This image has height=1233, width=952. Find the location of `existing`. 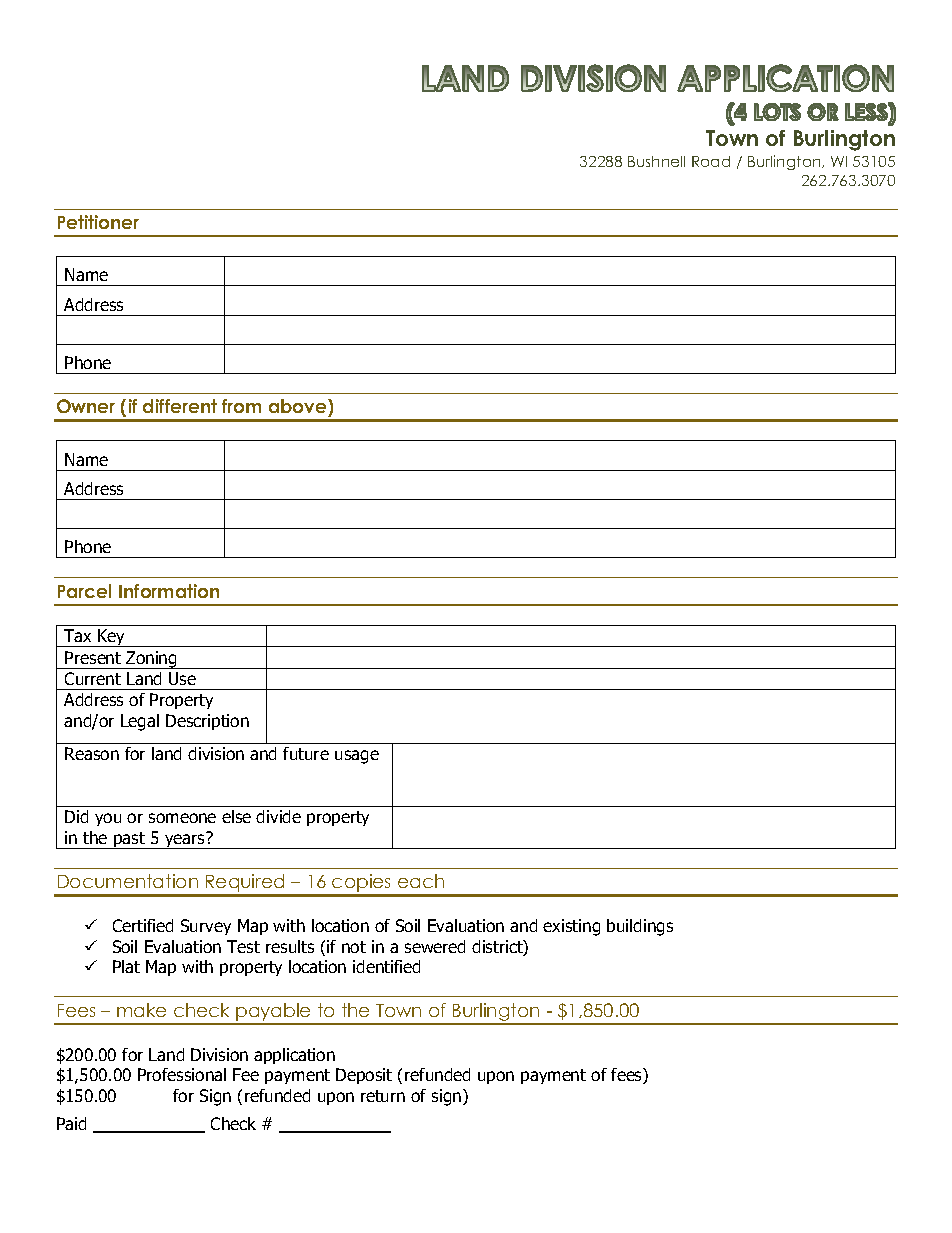

existing is located at coordinates (571, 927).
